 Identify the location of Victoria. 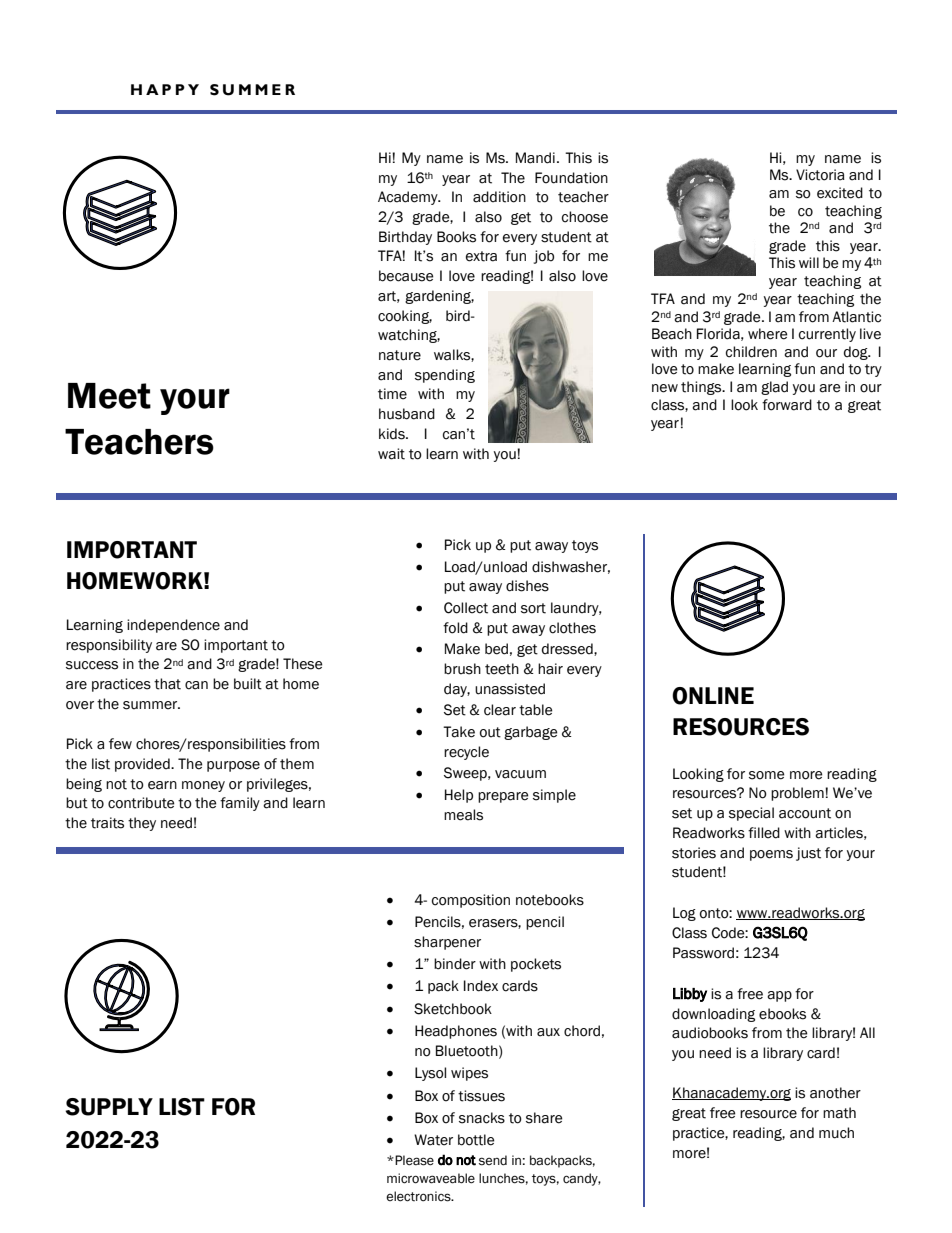
(820, 175).
